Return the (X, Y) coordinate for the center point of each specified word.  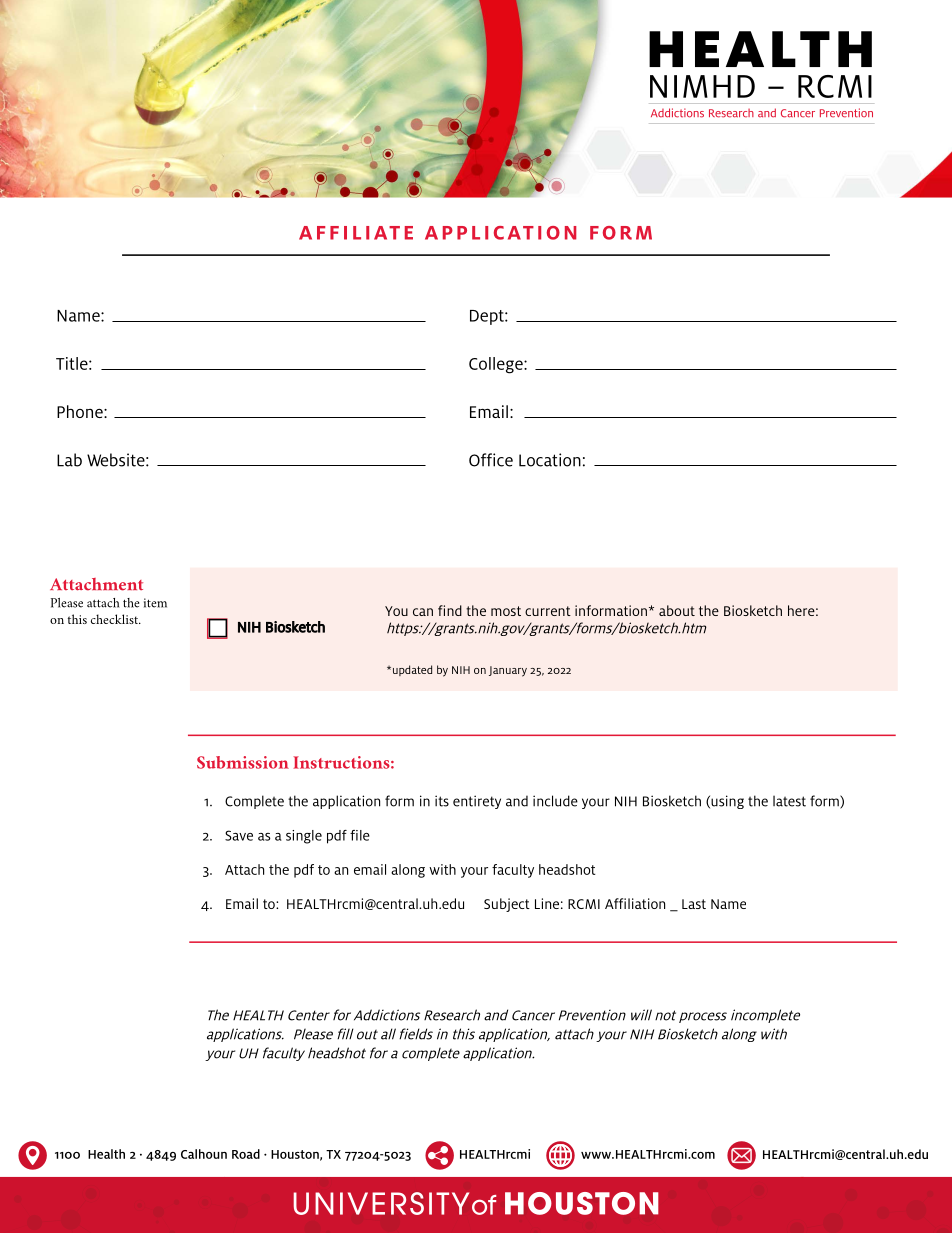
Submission (243, 762)
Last (694, 904)
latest (789, 801)
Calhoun (204, 1154)
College (497, 365)
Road (246, 1154)
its (442, 801)
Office (491, 460)
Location (550, 460)
